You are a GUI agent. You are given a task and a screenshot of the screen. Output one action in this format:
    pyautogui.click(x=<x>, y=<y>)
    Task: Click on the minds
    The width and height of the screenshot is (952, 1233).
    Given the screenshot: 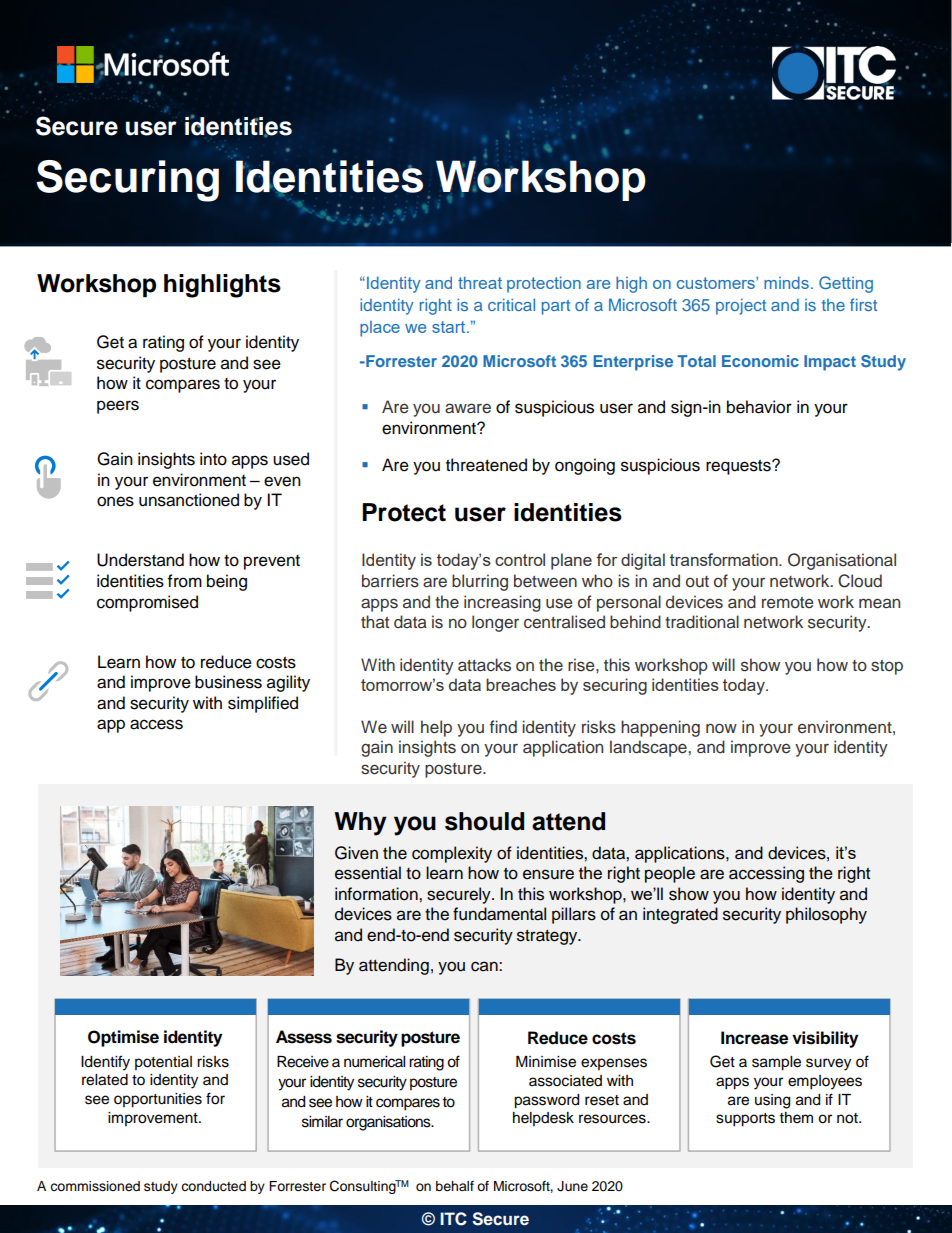 What is the action you would take?
    pyautogui.click(x=786, y=282)
